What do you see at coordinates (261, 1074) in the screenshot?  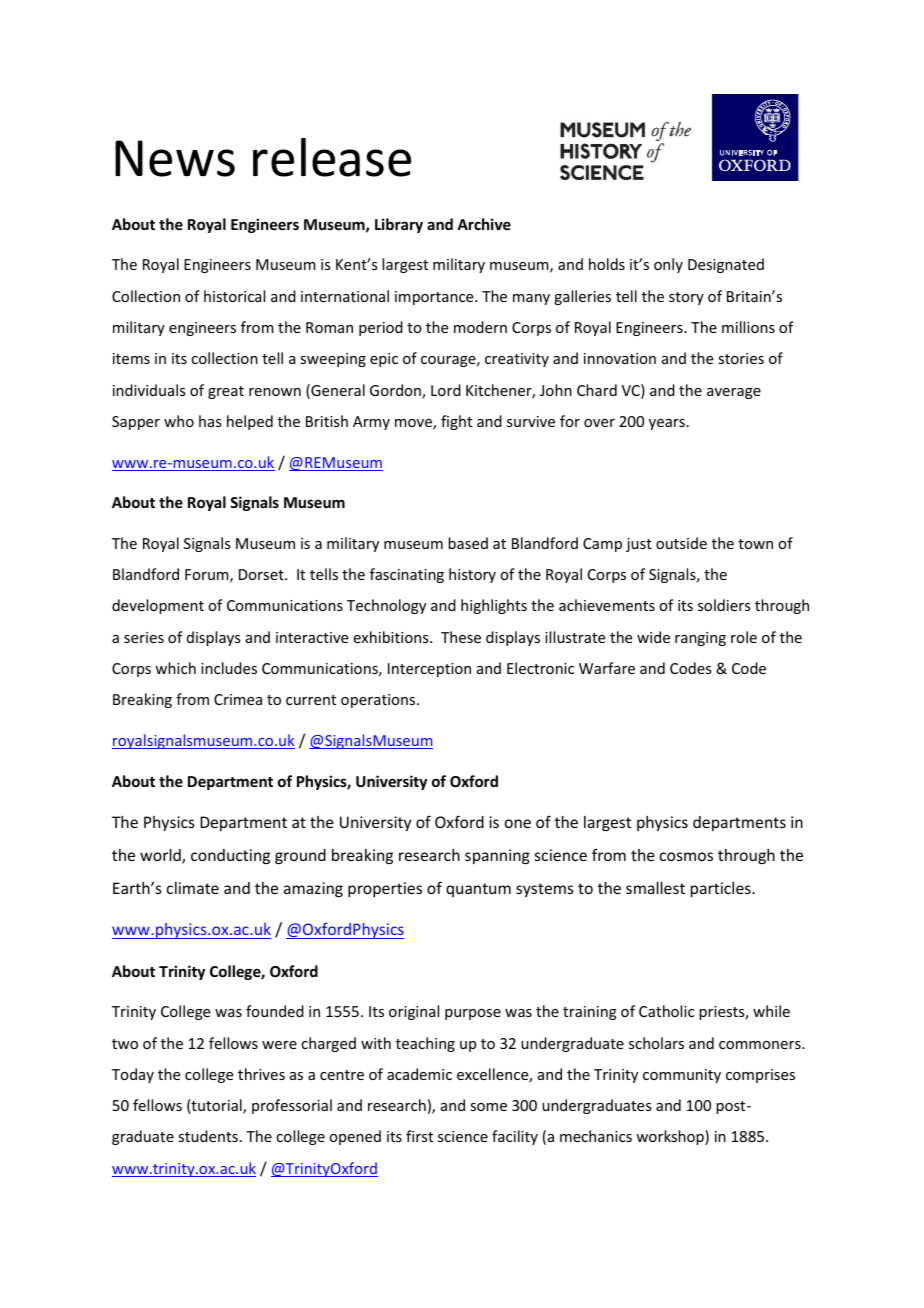 I see `thrives` at bounding box center [261, 1074].
